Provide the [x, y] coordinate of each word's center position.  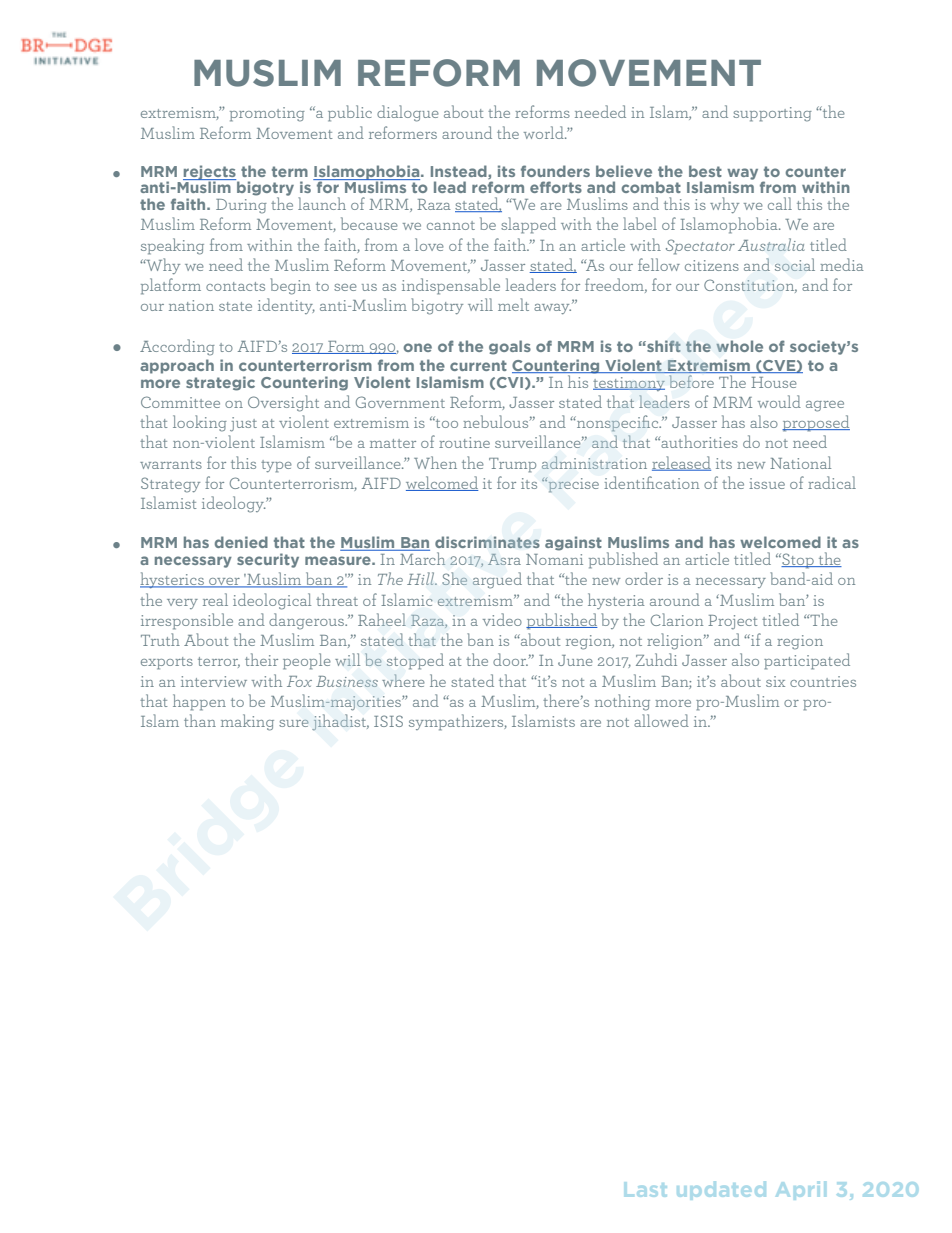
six [775, 681]
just [243, 424]
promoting [267, 114]
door [510, 659]
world [545, 132]
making [247, 722]
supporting [772, 114]
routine [464, 442]
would [779, 401]
